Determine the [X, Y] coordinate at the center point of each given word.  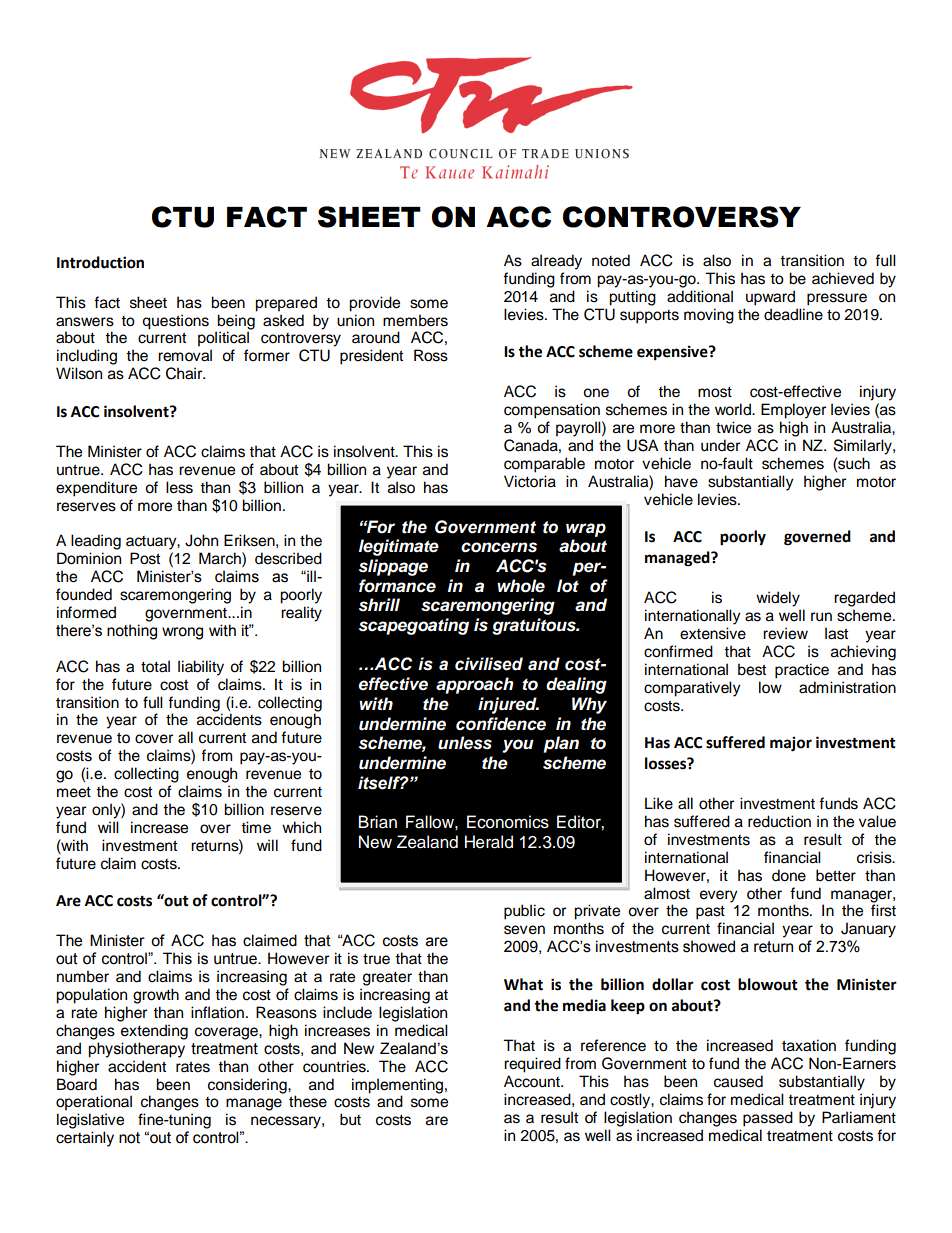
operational [94, 1103]
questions [175, 322]
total [155, 666]
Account [533, 1081]
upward [770, 298]
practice [802, 671]
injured [508, 705]
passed [768, 1119]
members [415, 320]
